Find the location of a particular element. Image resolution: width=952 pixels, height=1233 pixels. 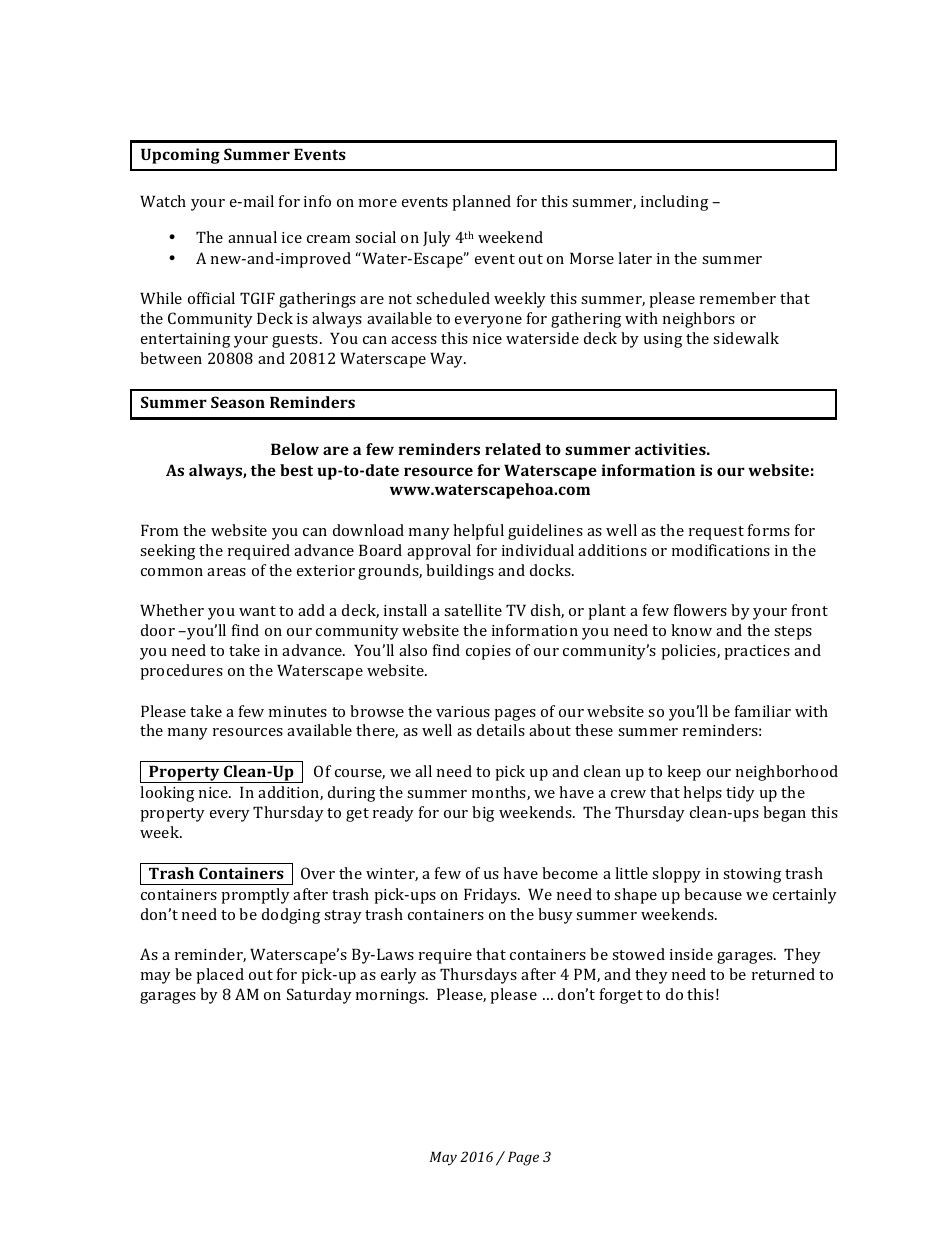

Upcoming is located at coordinates (180, 156).
